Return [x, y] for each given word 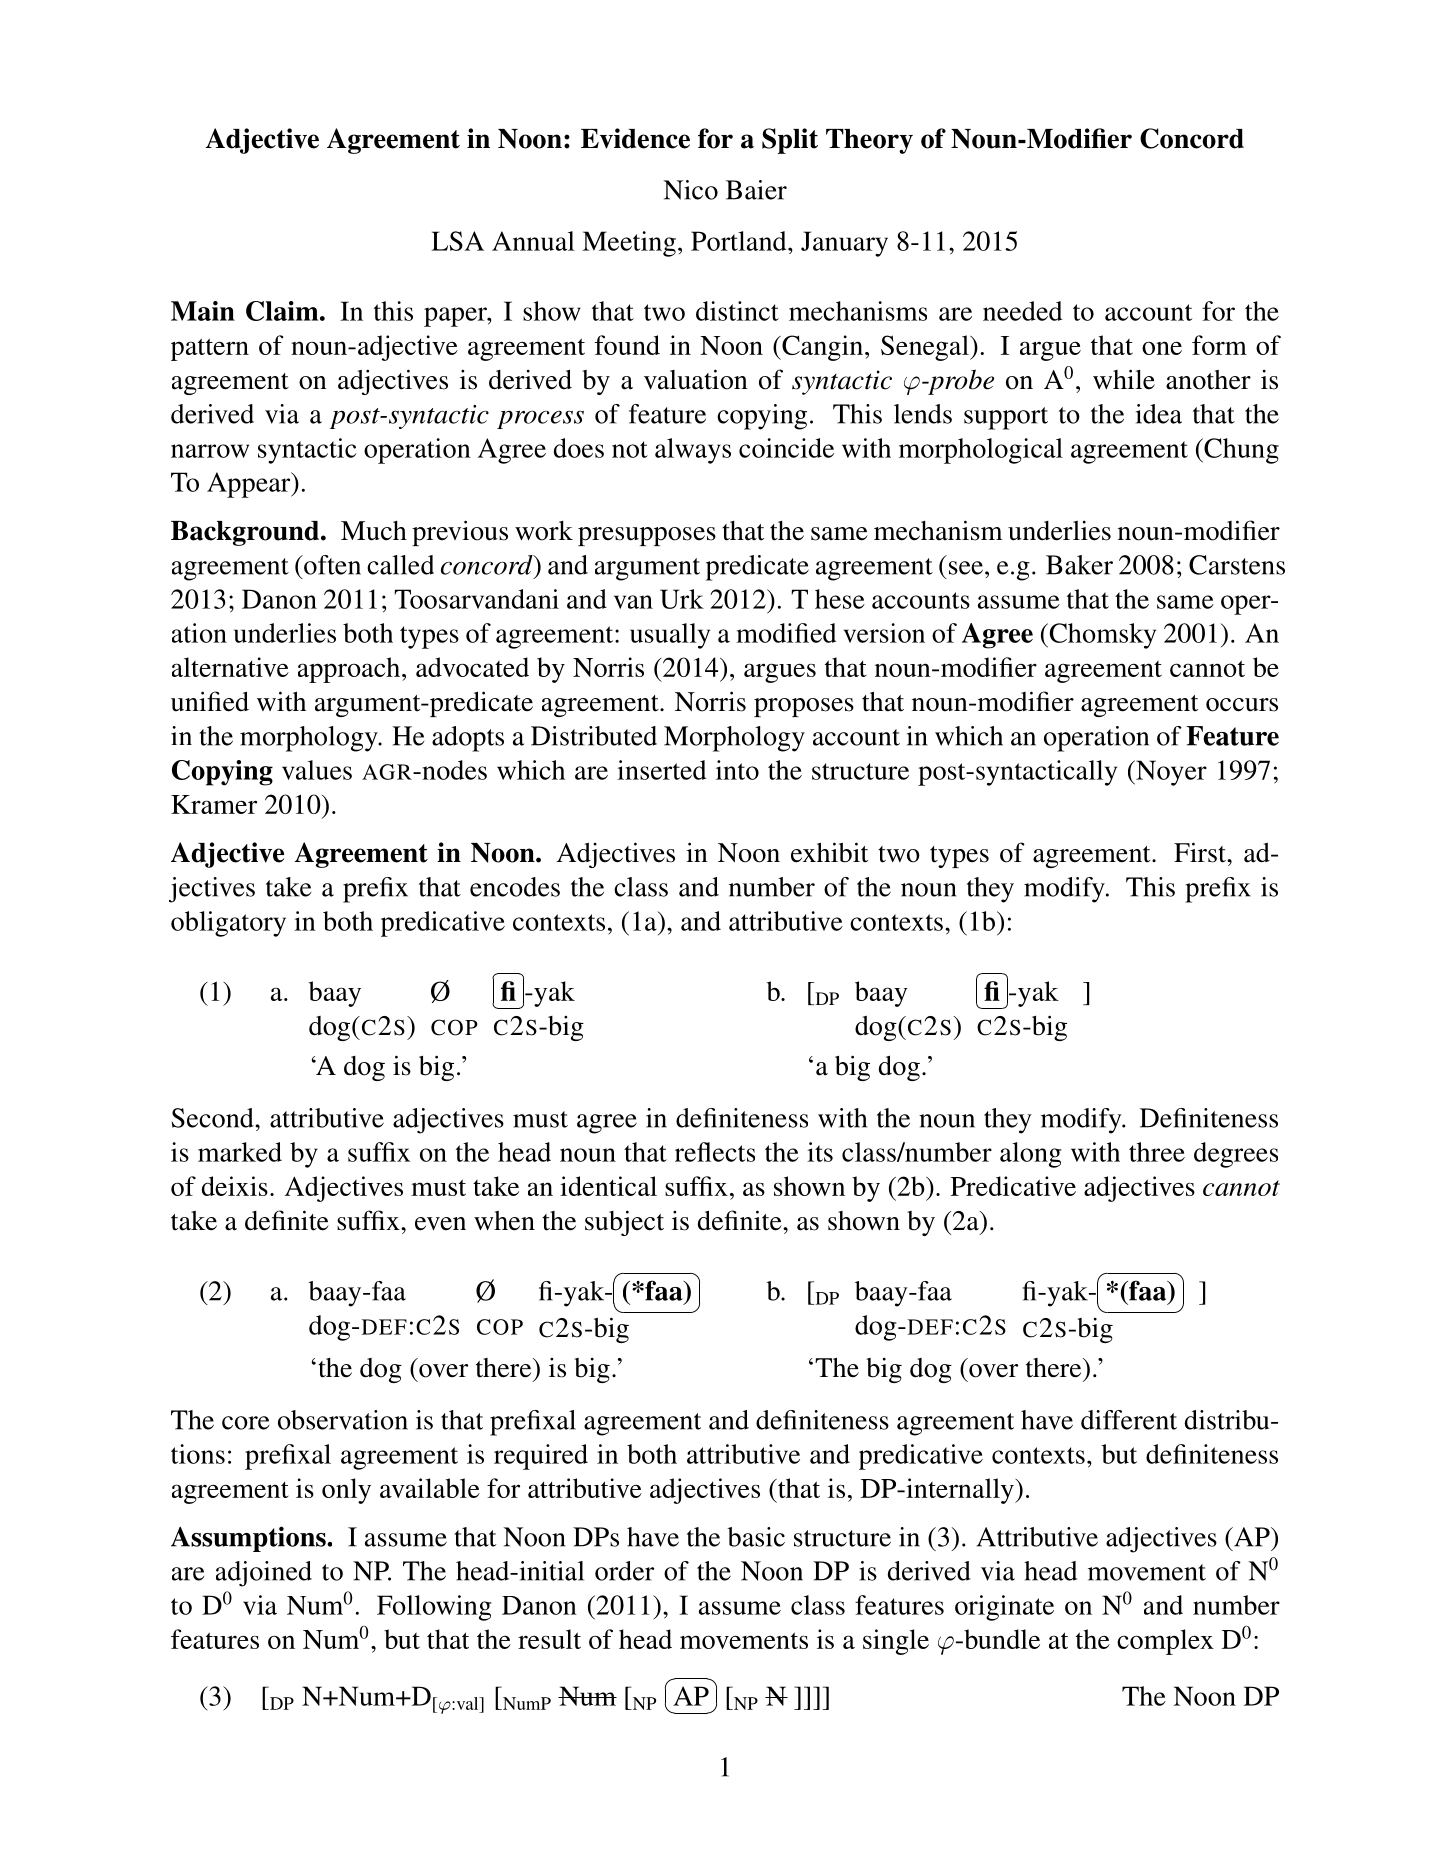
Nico [690, 190]
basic [756, 1537]
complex [1165, 1642]
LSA [457, 241]
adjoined [264, 1574]
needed [1022, 311]
